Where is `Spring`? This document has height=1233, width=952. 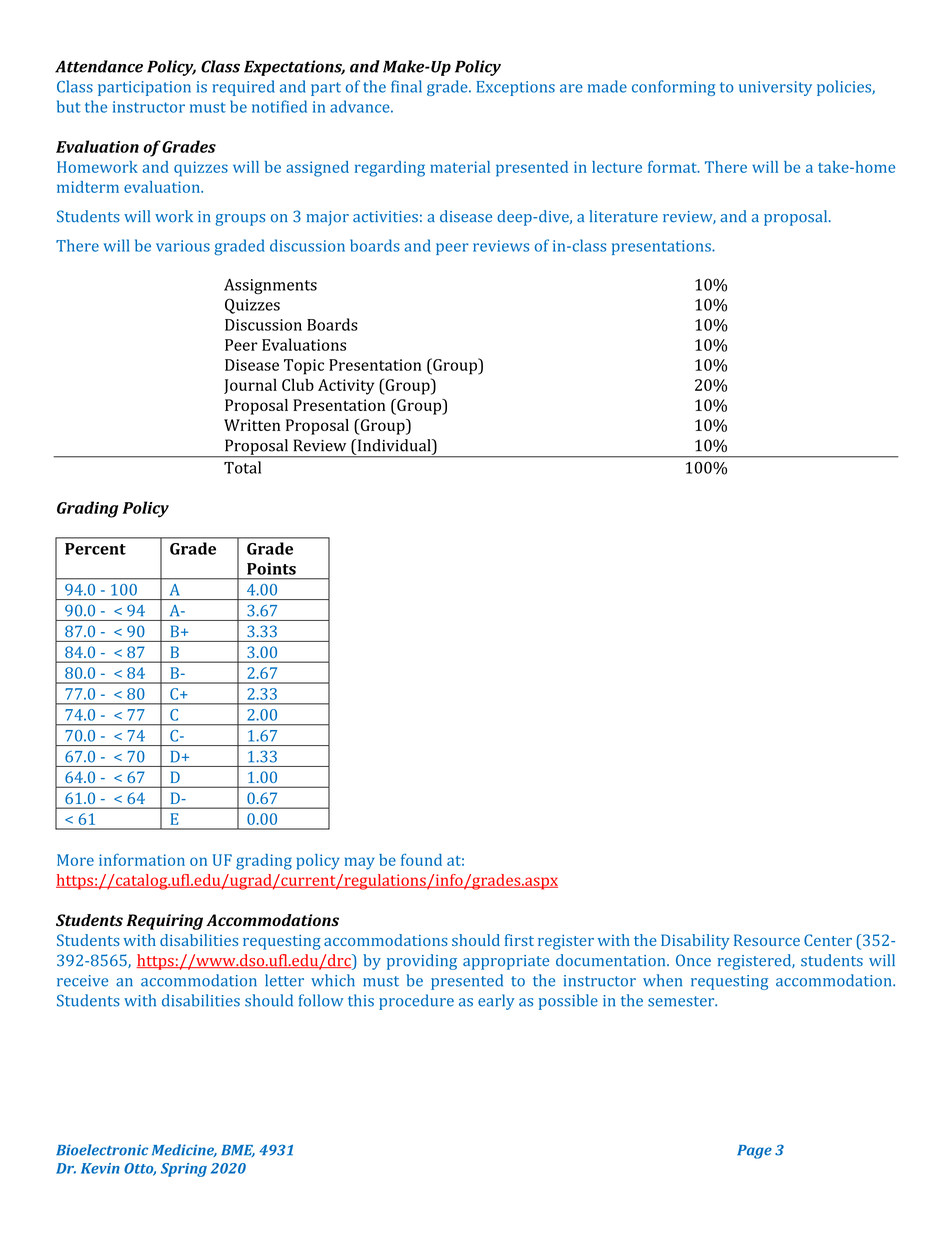
Spring is located at coordinates (184, 1170).
